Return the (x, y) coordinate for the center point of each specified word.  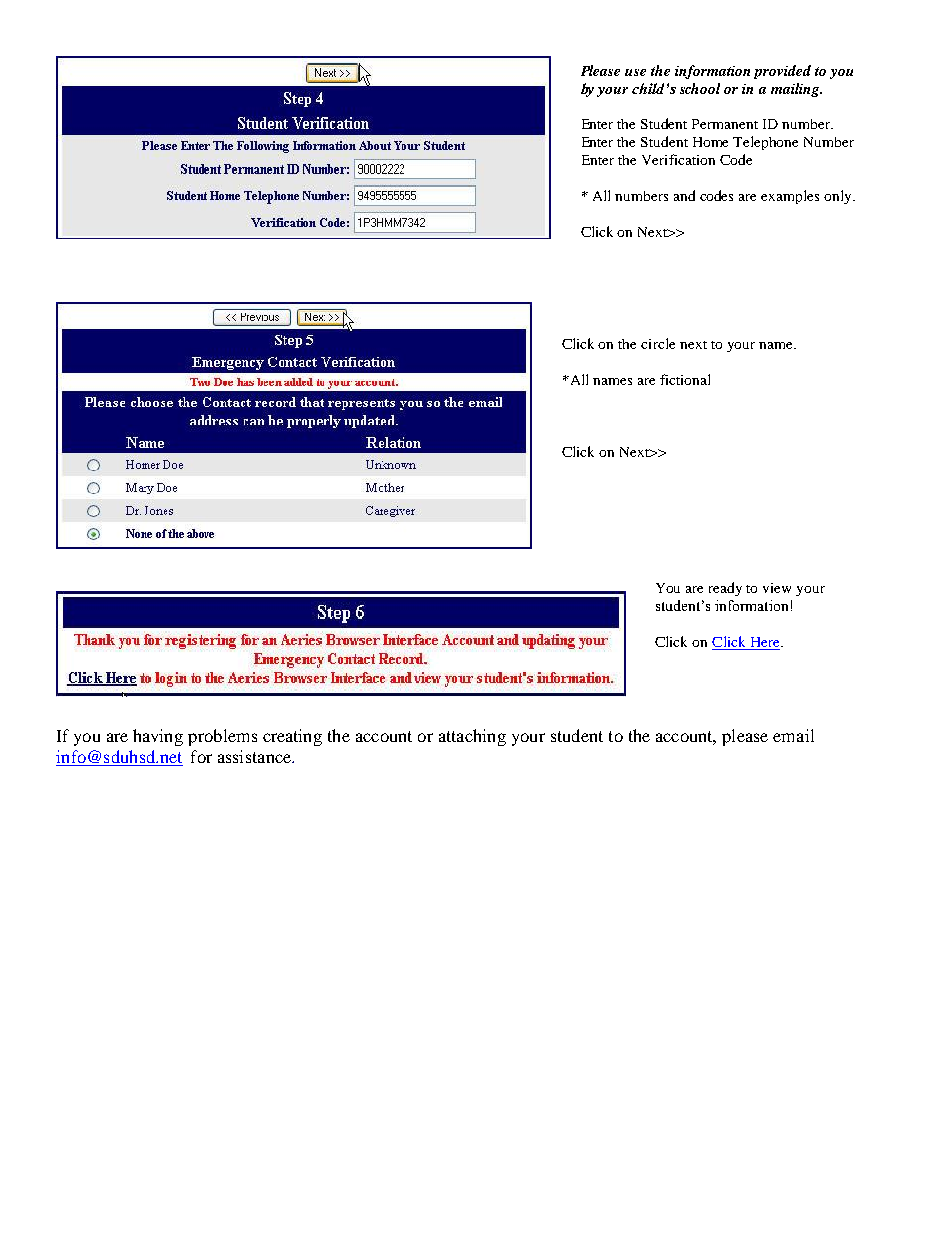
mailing (796, 90)
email (793, 735)
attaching (472, 737)
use (635, 72)
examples (790, 197)
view (777, 588)
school (700, 88)
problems (222, 737)
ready (725, 589)
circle (658, 343)
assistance (256, 756)
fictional (685, 379)
